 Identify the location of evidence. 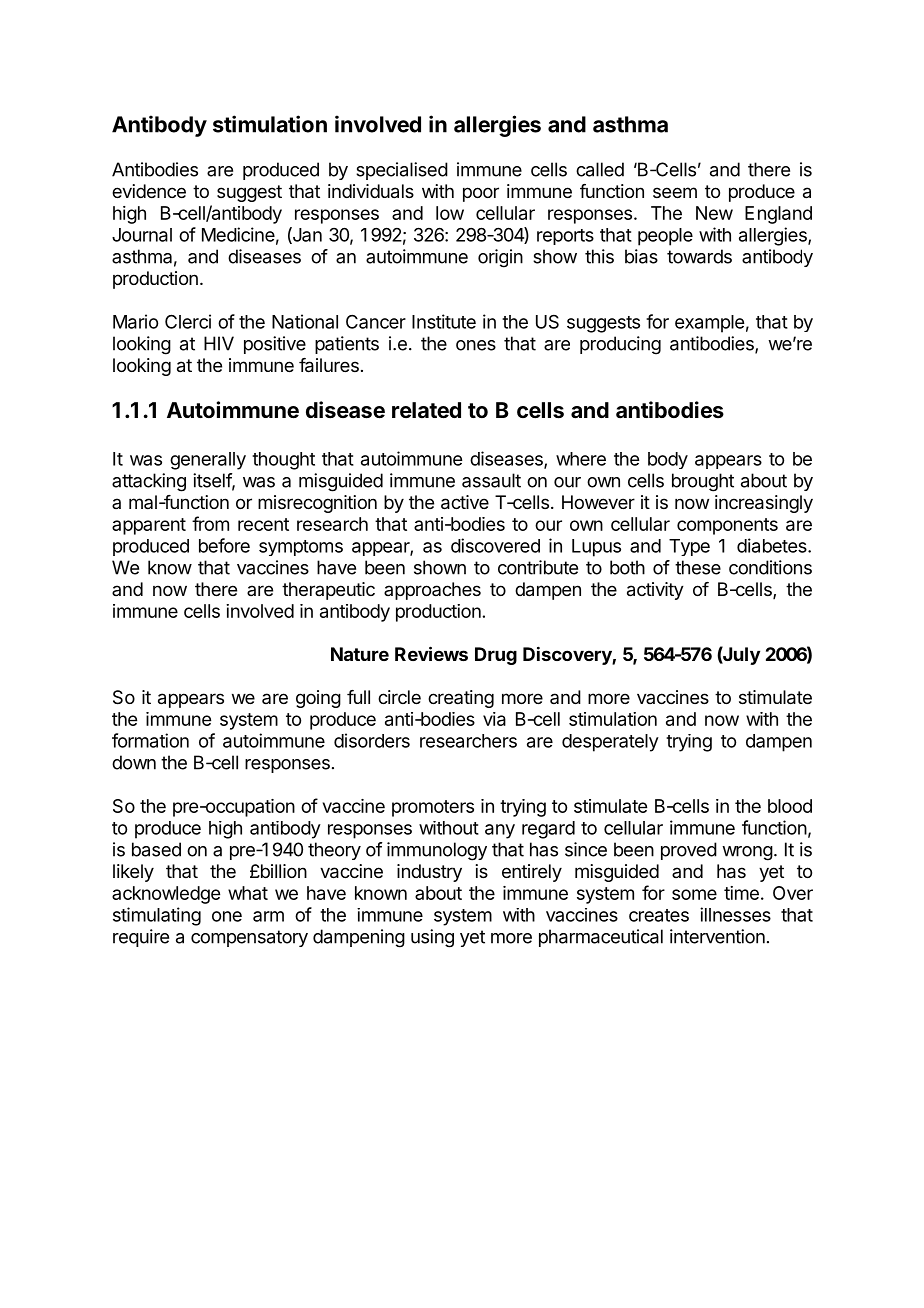
(149, 191).
